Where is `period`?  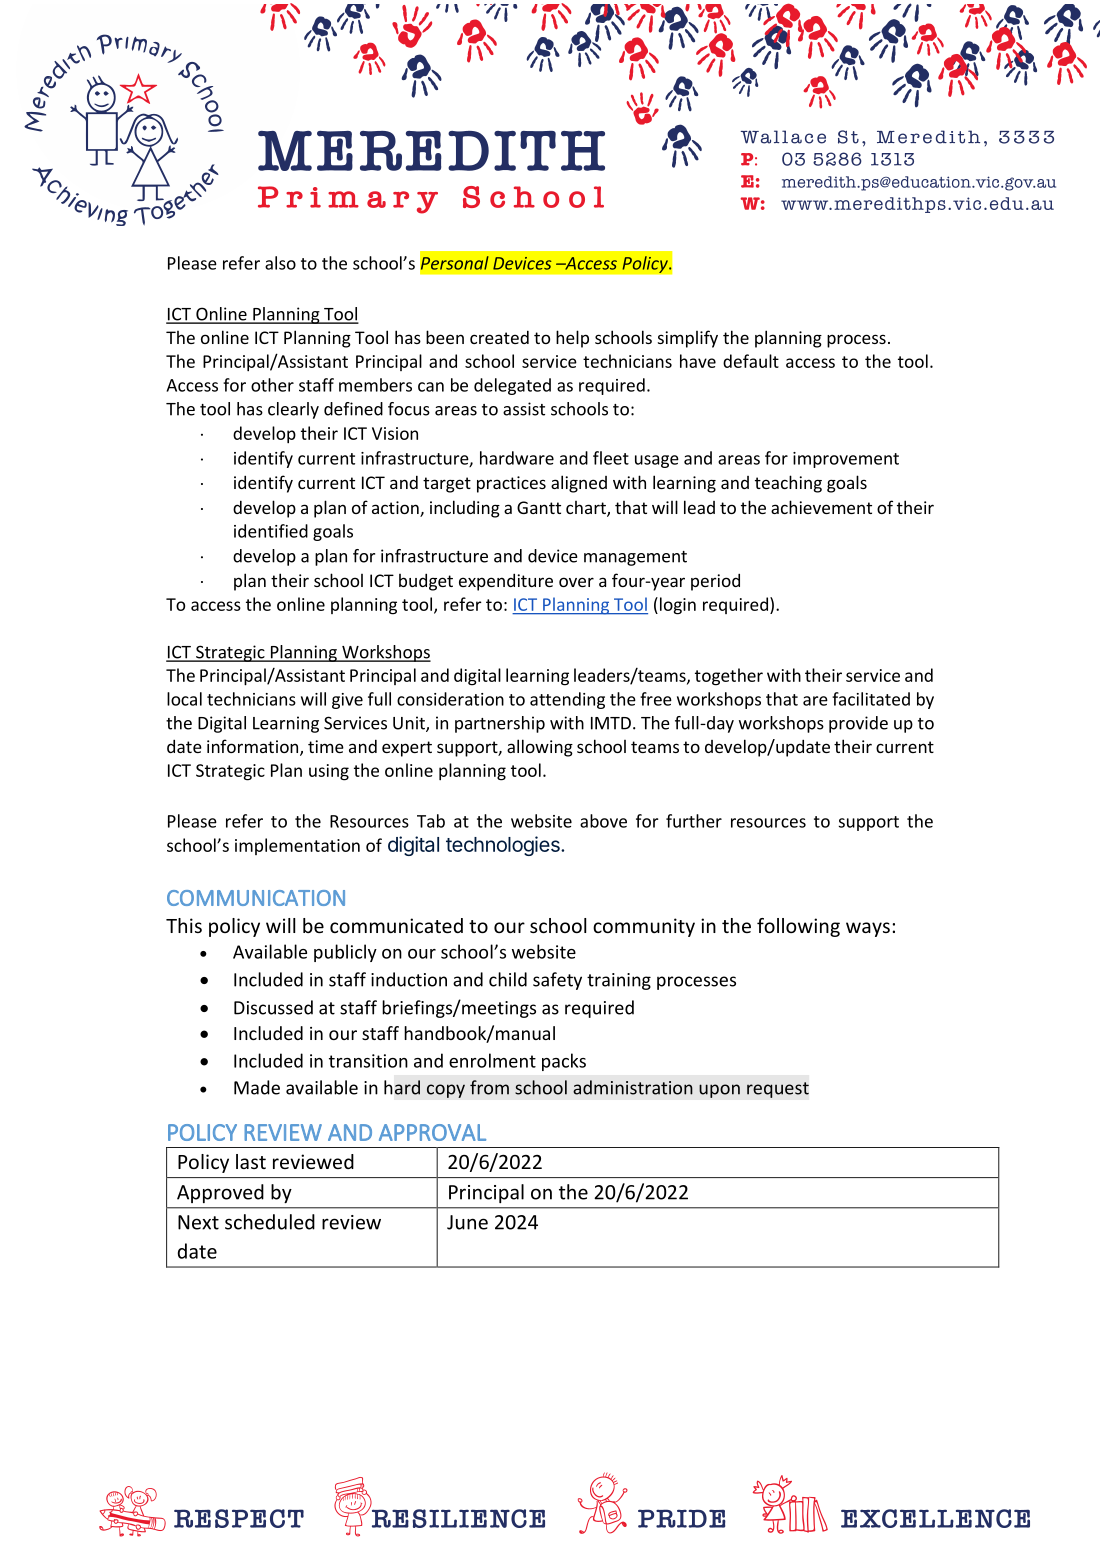
period is located at coordinates (715, 582).
